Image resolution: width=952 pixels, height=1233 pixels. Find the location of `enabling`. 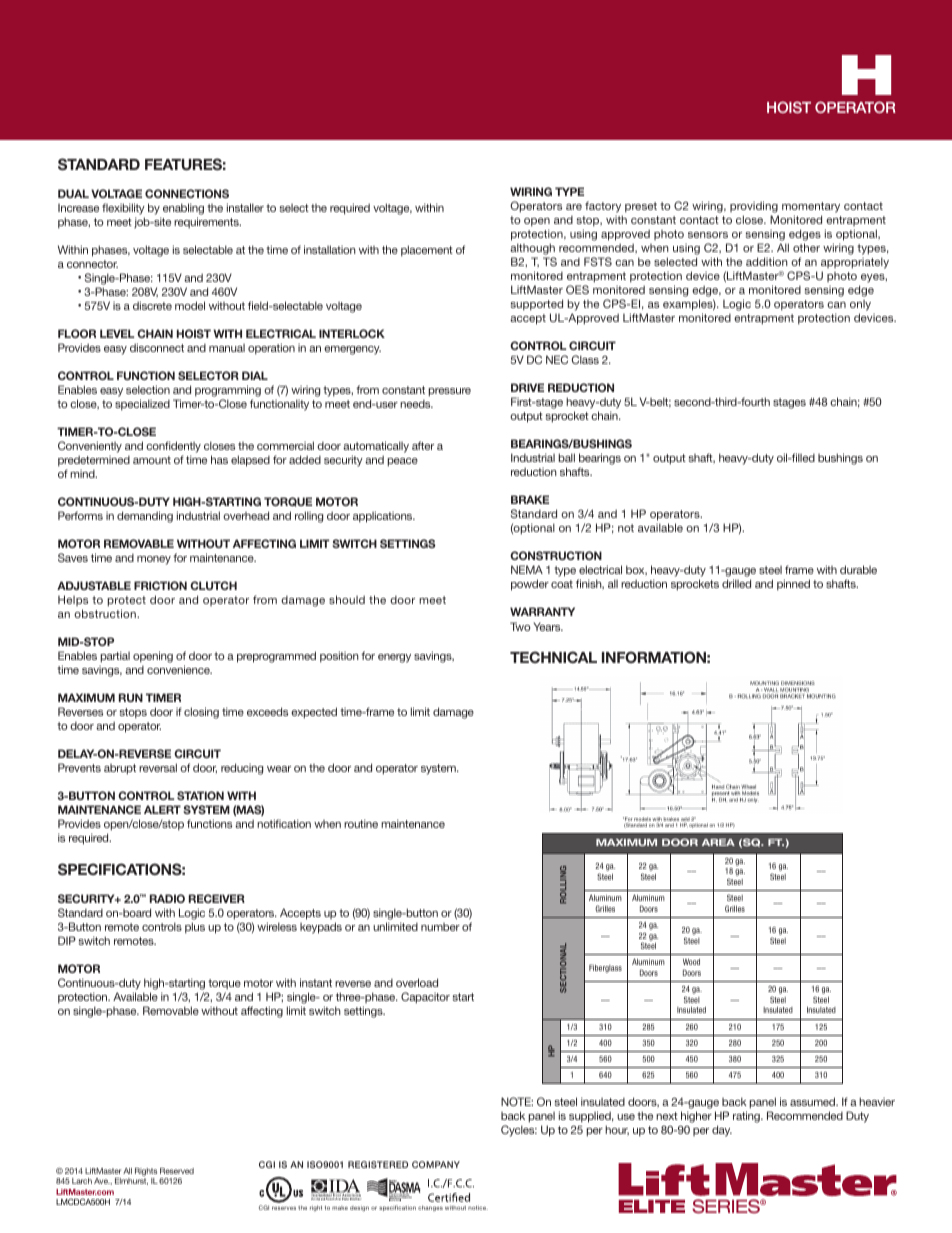

enabling is located at coordinates (183, 209).
